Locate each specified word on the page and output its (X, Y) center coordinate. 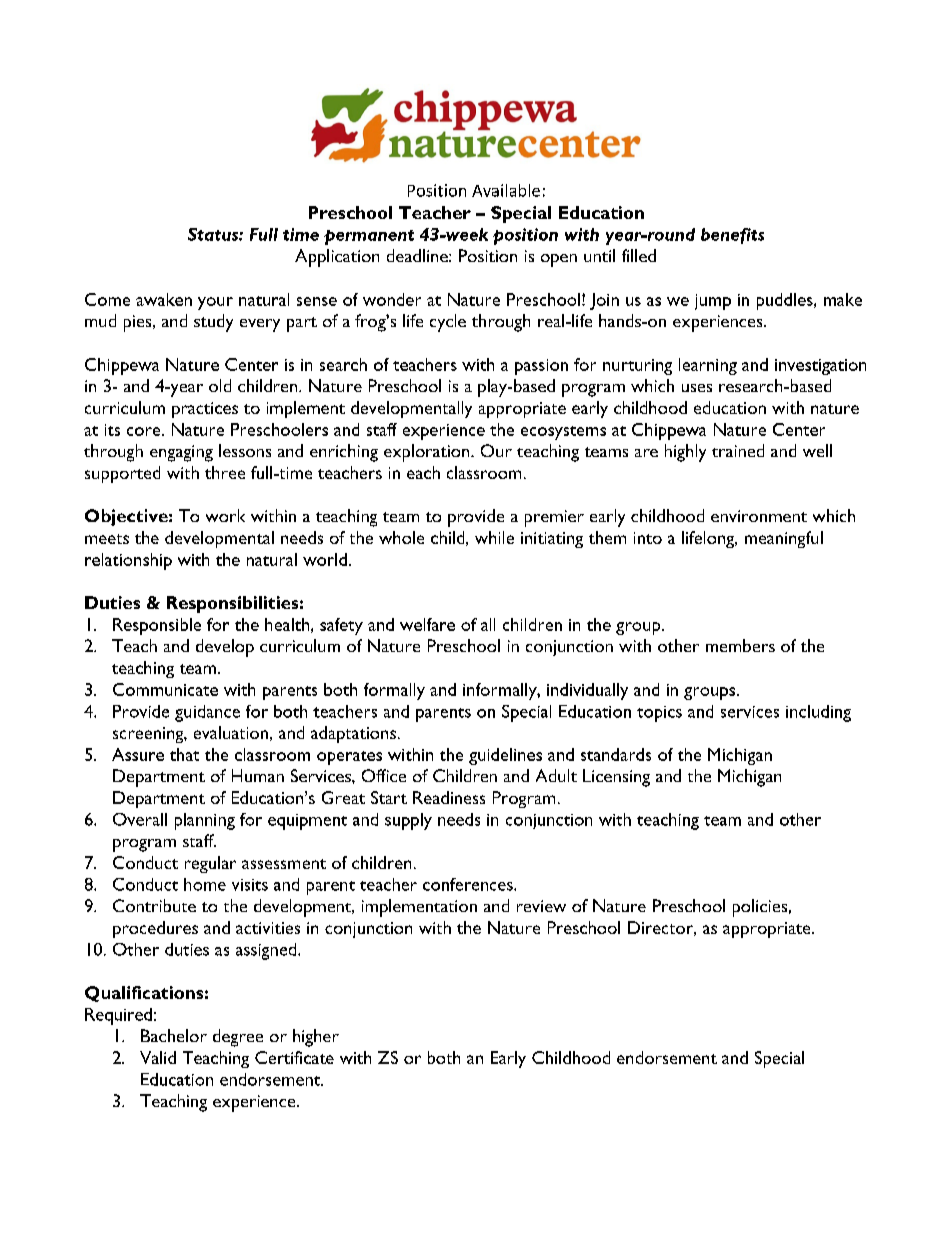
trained (738, 450)
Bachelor (174, 1035)
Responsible (157, 626)
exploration (428, 453)
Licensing (616, 778)
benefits (732, 236)
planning (205, 821)
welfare (427, 624)
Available (506, 190)
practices (205, 410)
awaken (164, 299)
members (740, 645)
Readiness (449, 797)
